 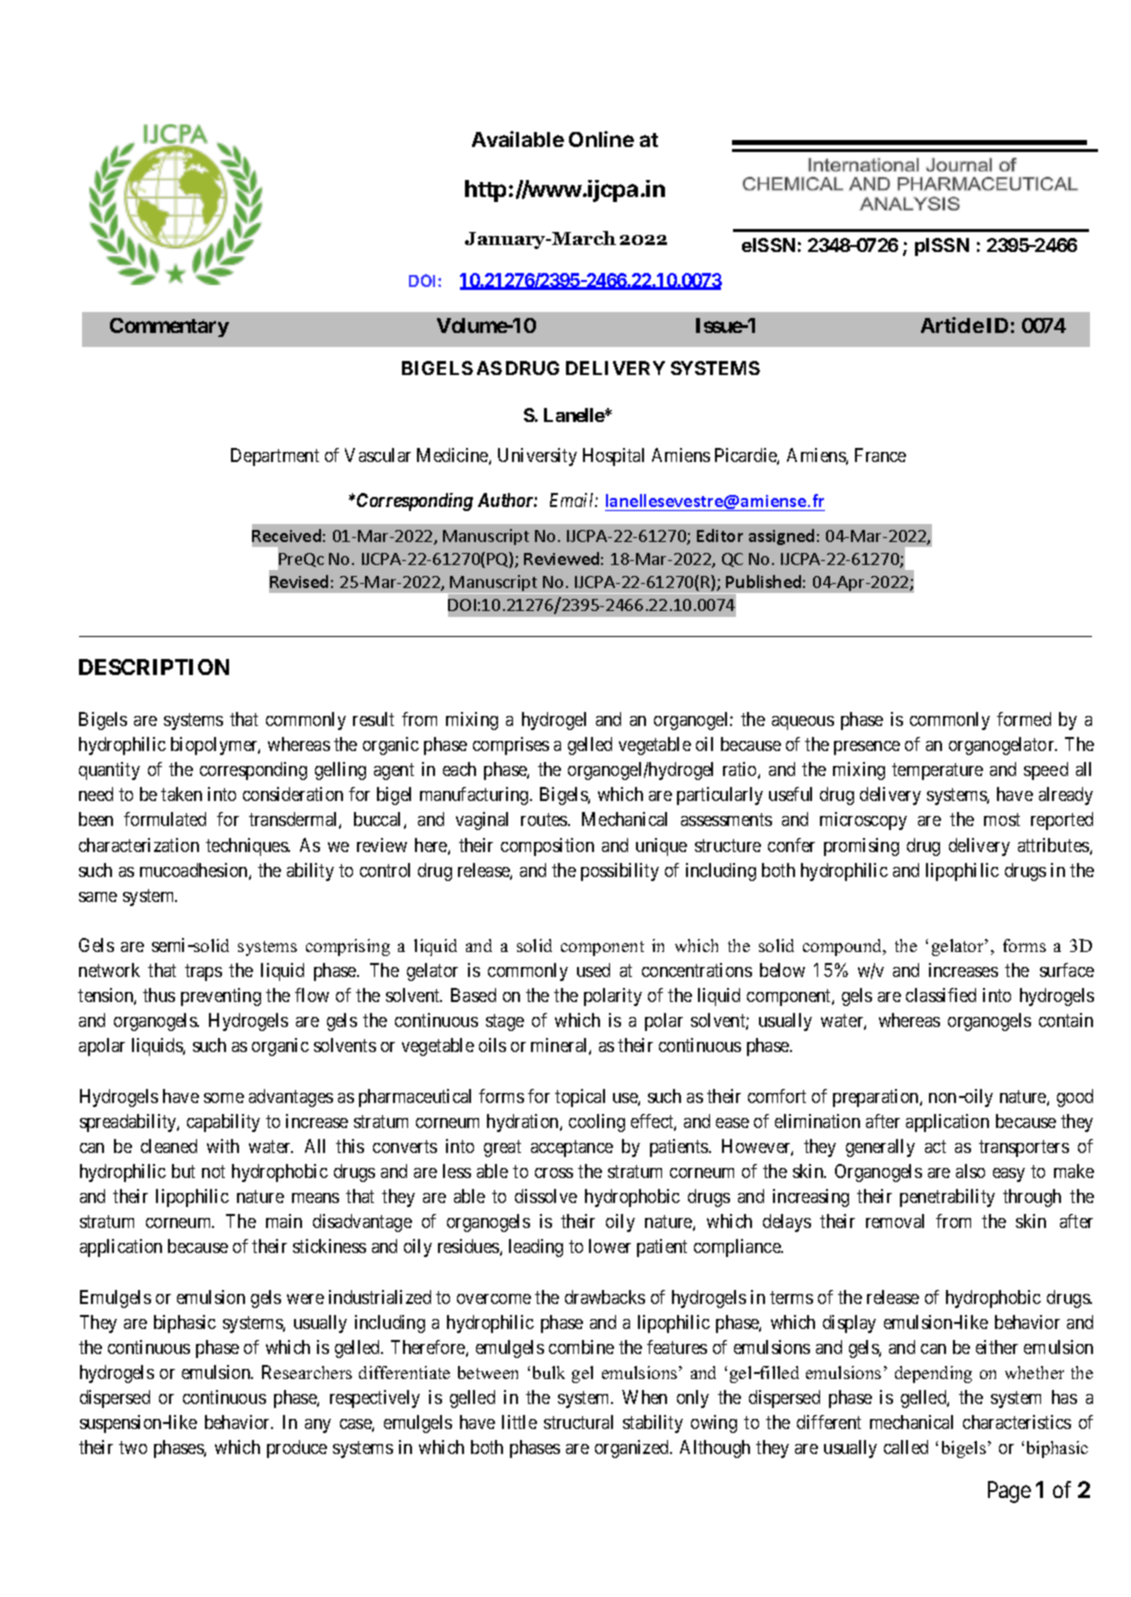 I want to click on Online, so click(x=601, y=139).
